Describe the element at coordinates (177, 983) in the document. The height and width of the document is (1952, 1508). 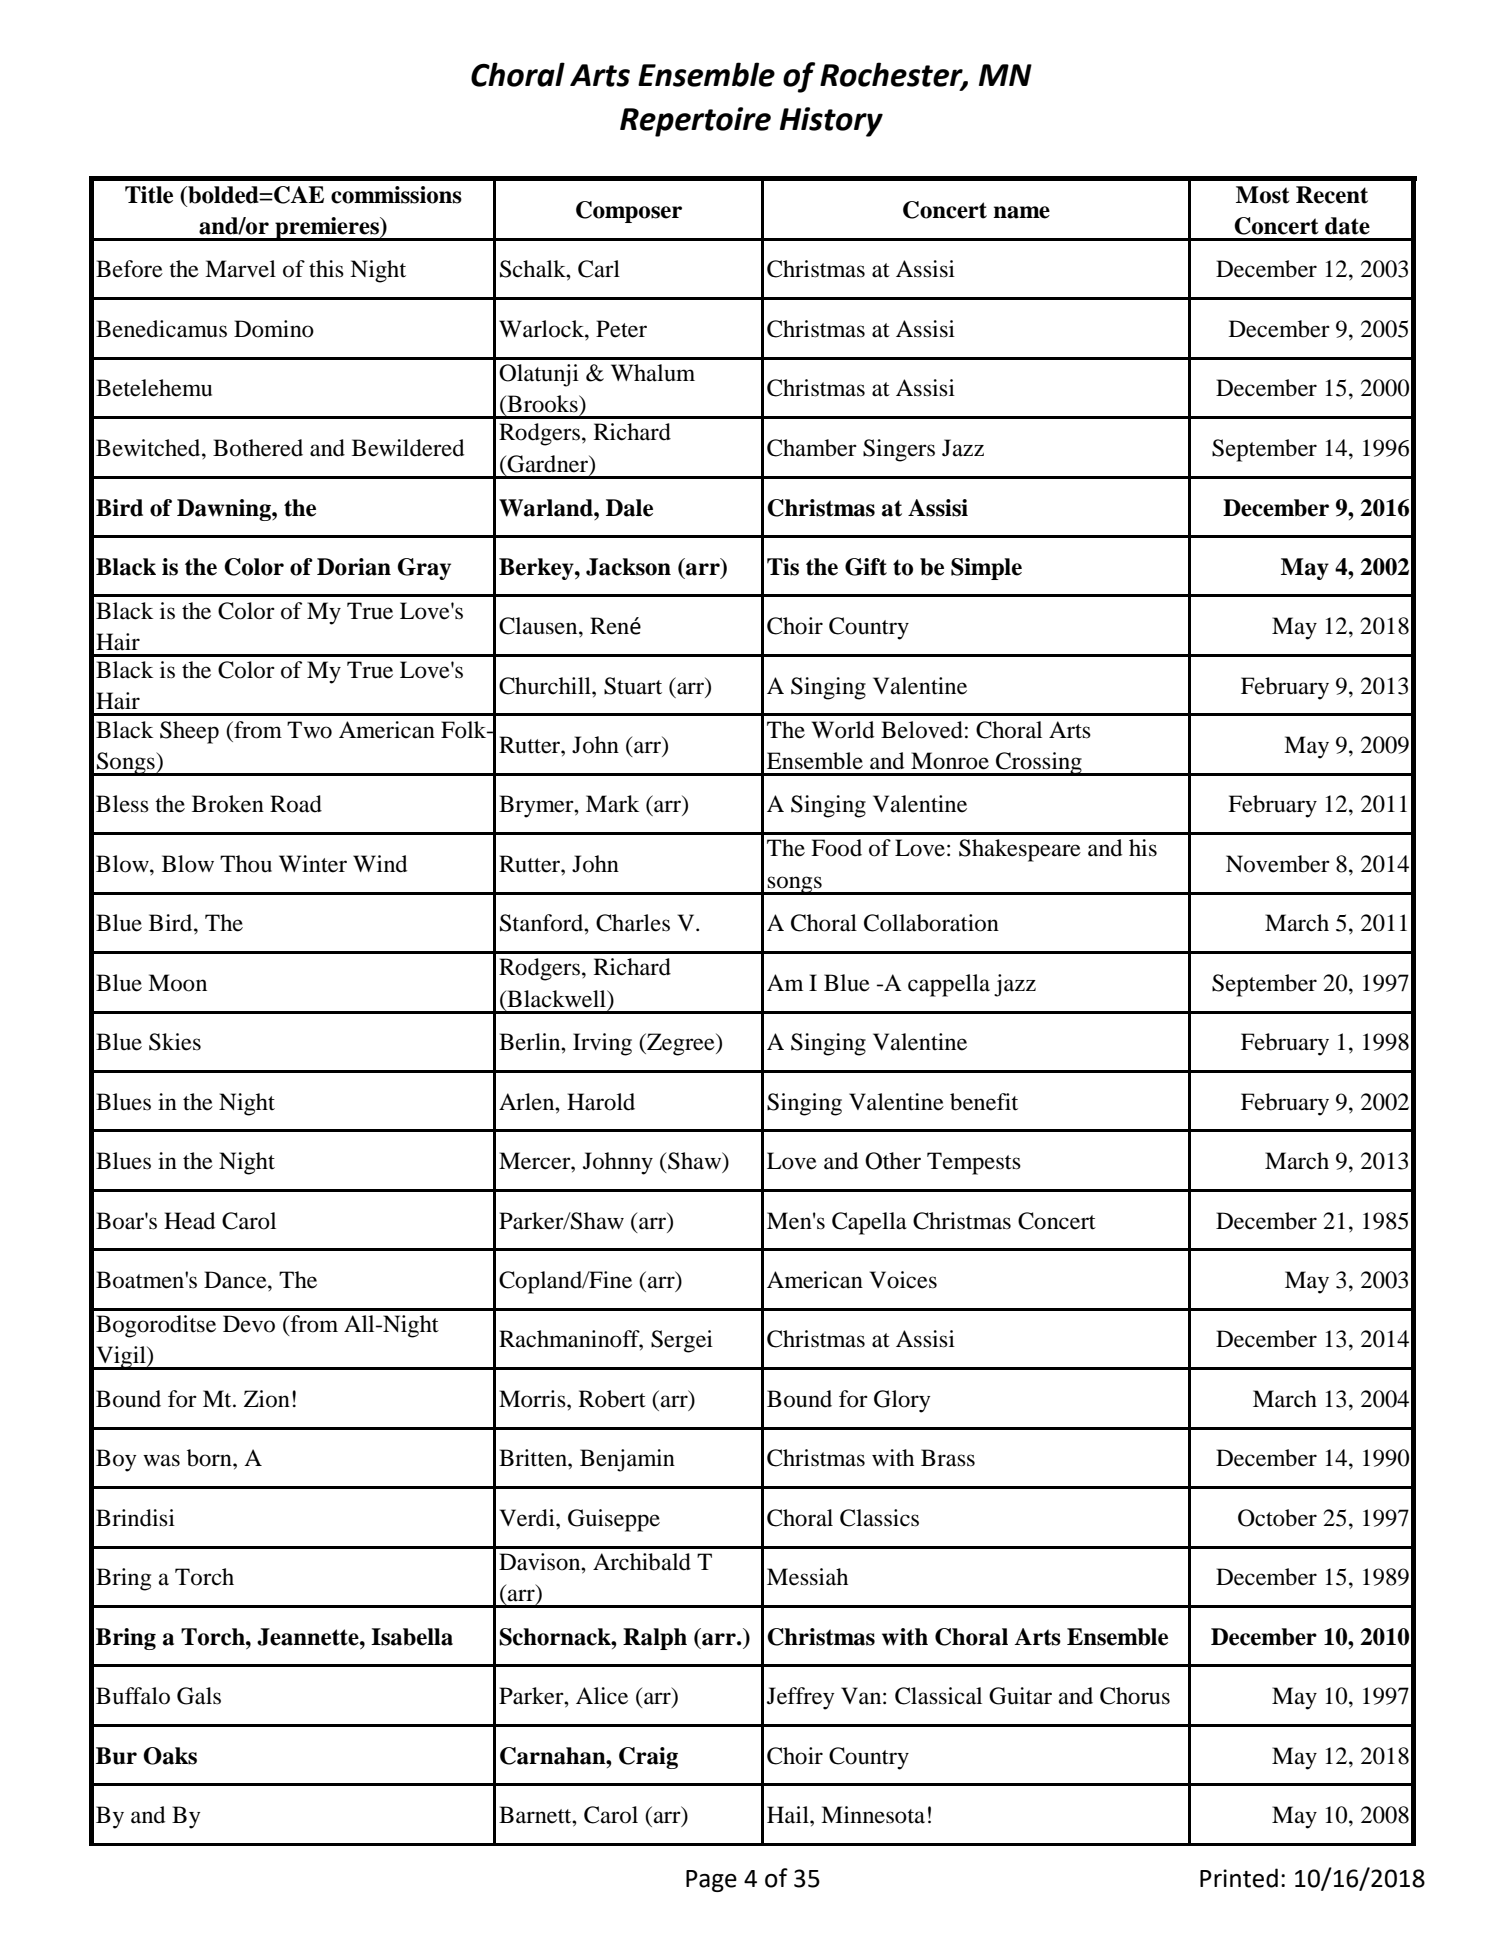
I see `Moon` at that location.
